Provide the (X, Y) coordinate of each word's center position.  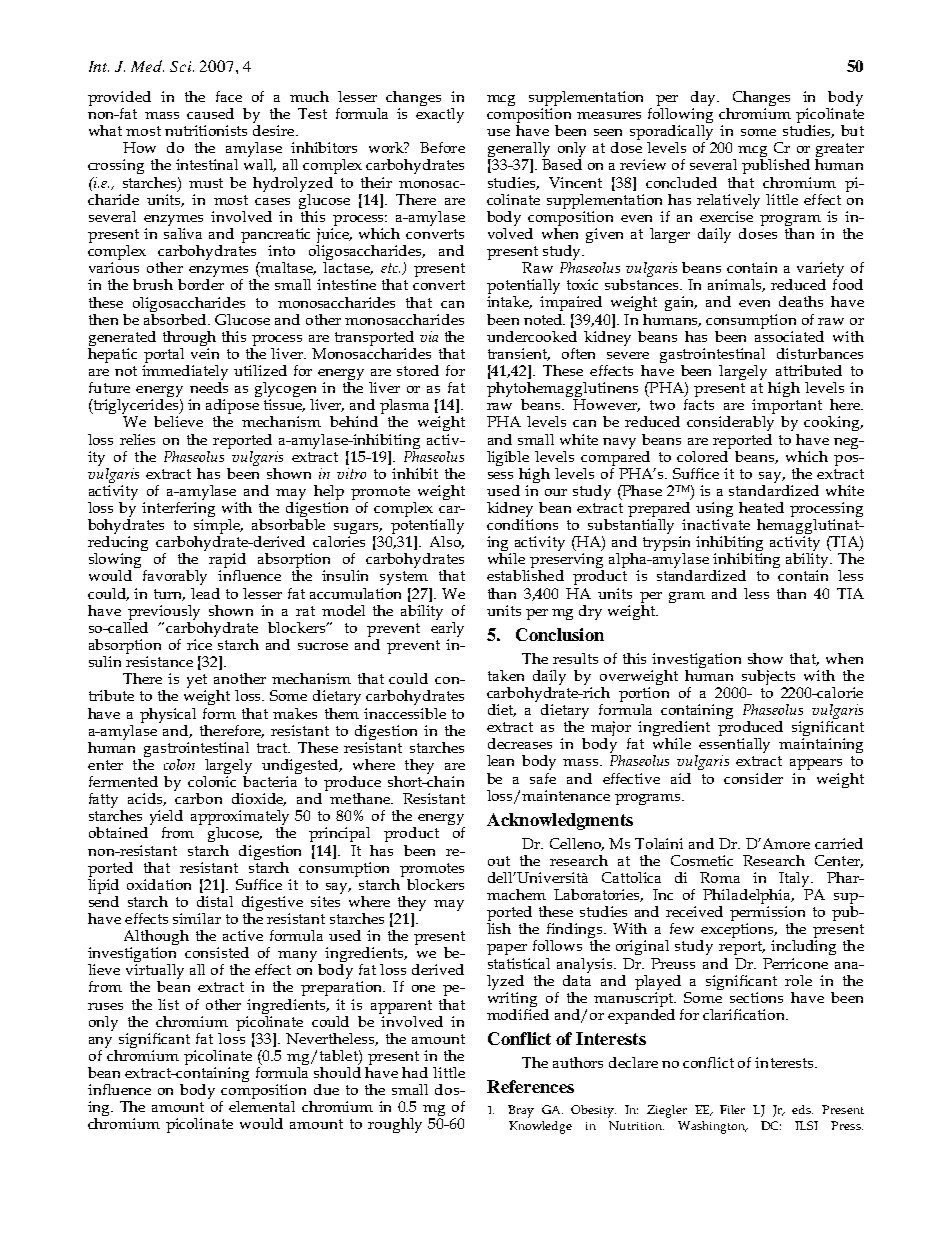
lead (205, 593)
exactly (440, 114)
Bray (521, 1111)
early (447, 629)
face (229, 96)
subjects (768, 679)
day (705, 100)
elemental (262, 1106)
